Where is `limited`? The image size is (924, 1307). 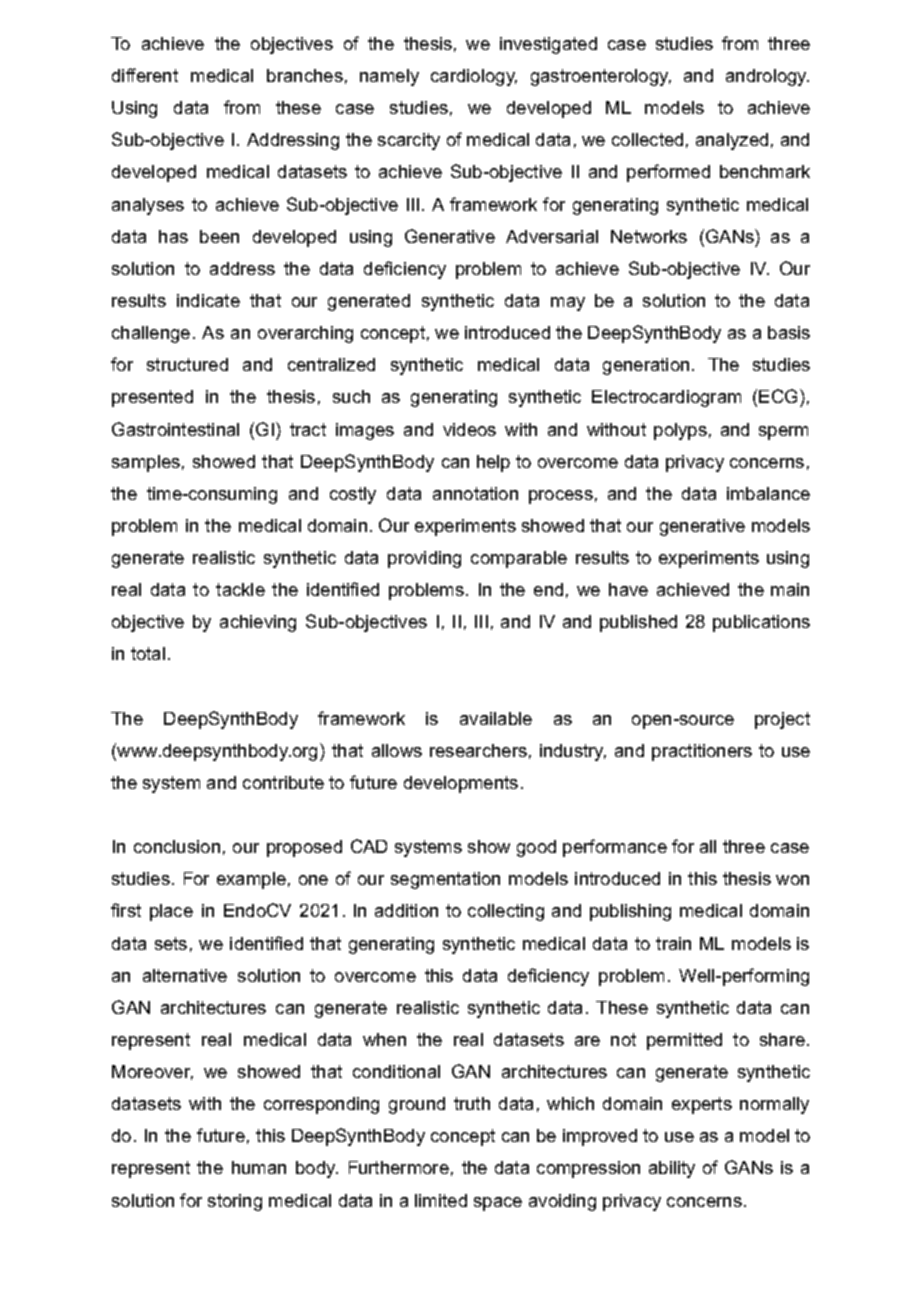
limited is located at coordinates (441, 1200).
